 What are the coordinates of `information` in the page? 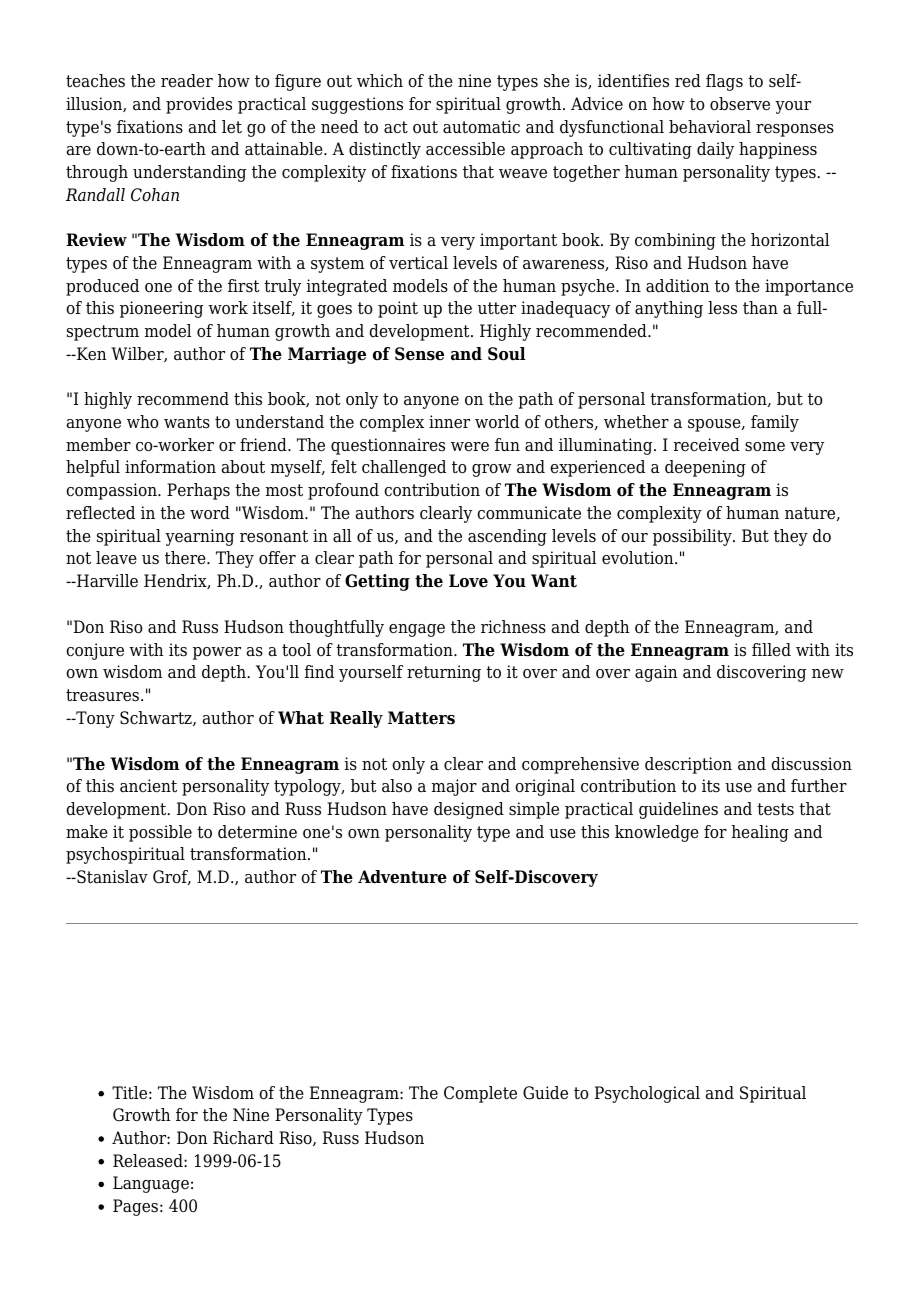 It's located at (170, 467).
